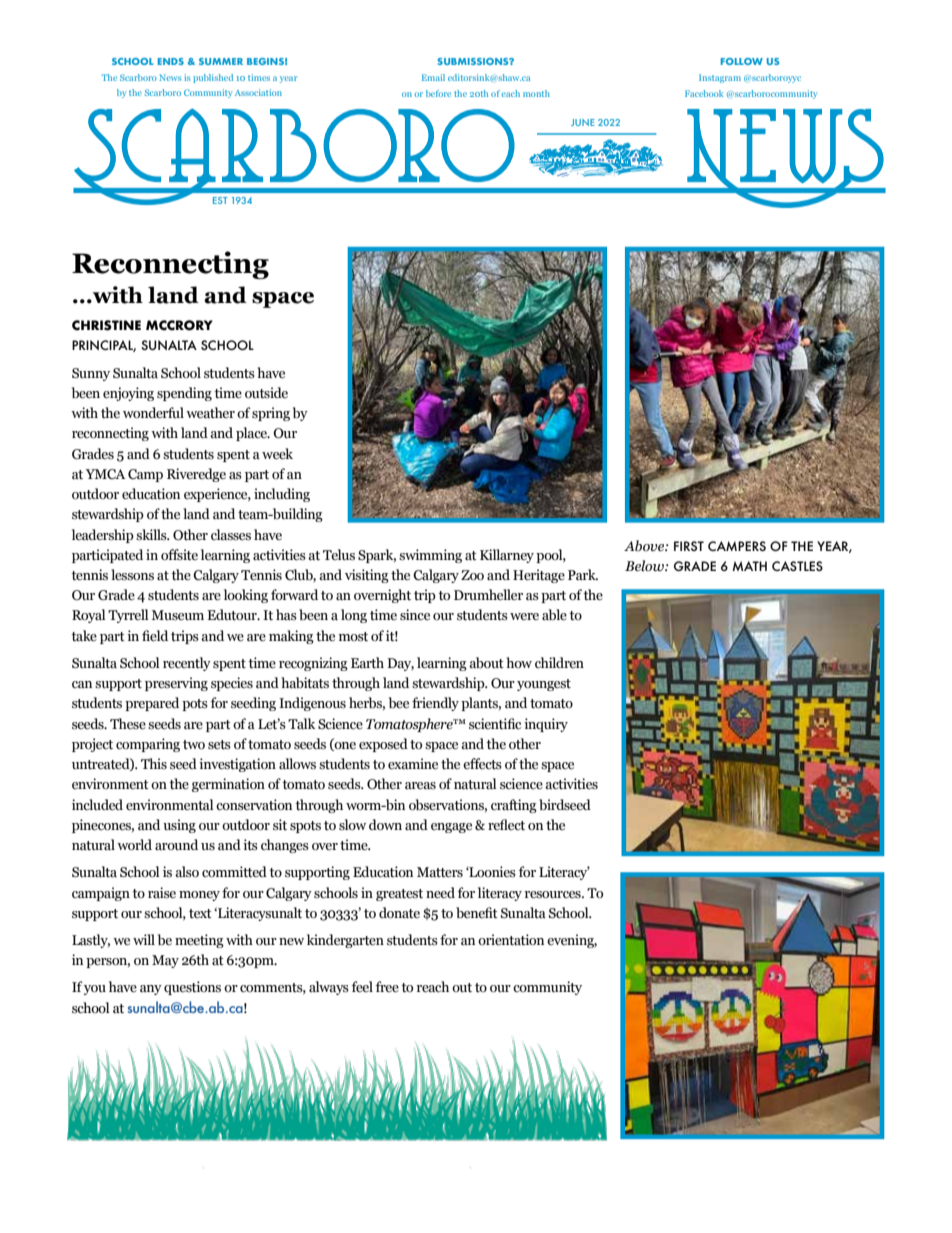  I want to click on preserving, so click(176, 684).
